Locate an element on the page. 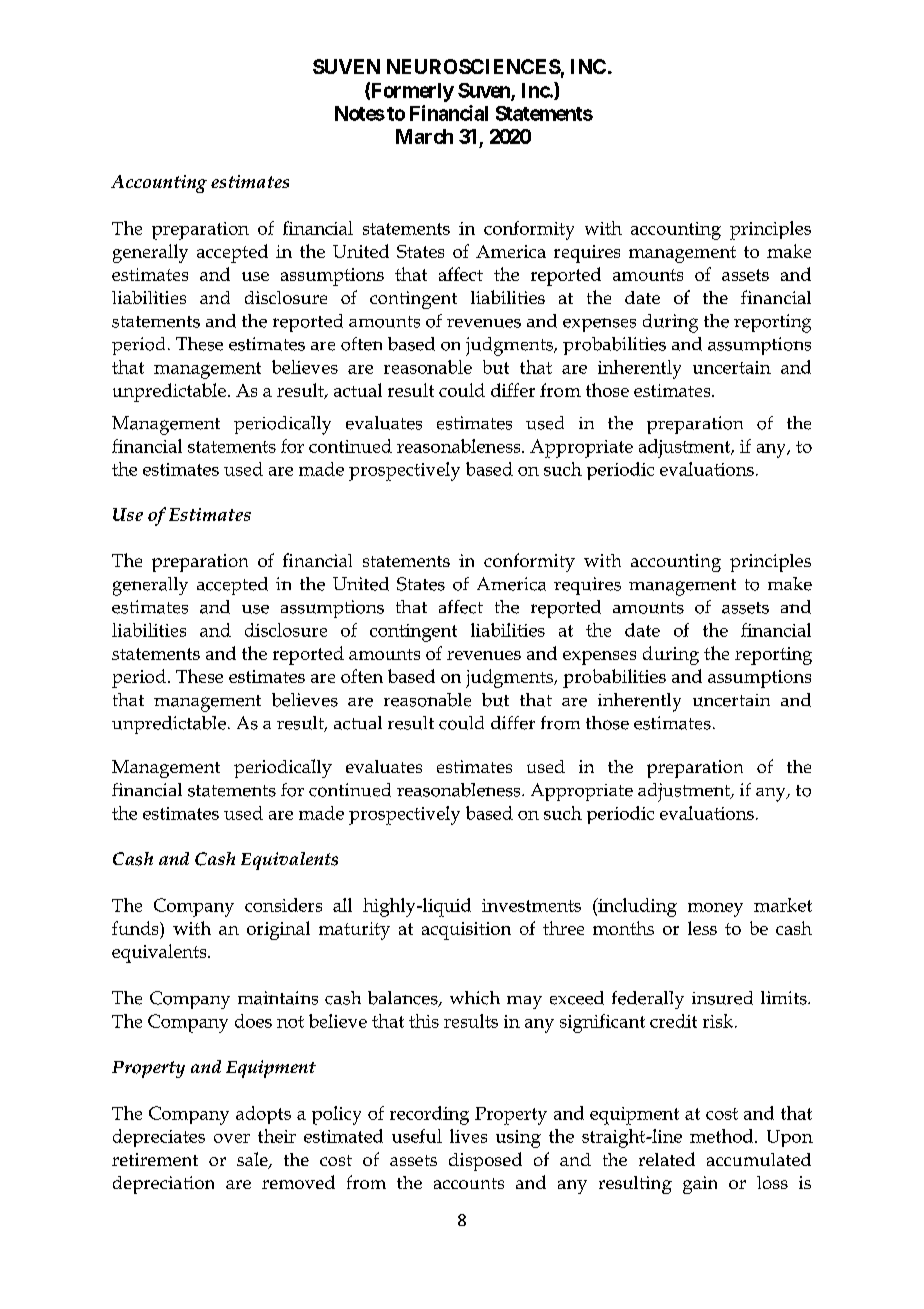 Image resolution: width=924 pixels, height=1309 pixels. insured is located at coordinates (722, 998).
